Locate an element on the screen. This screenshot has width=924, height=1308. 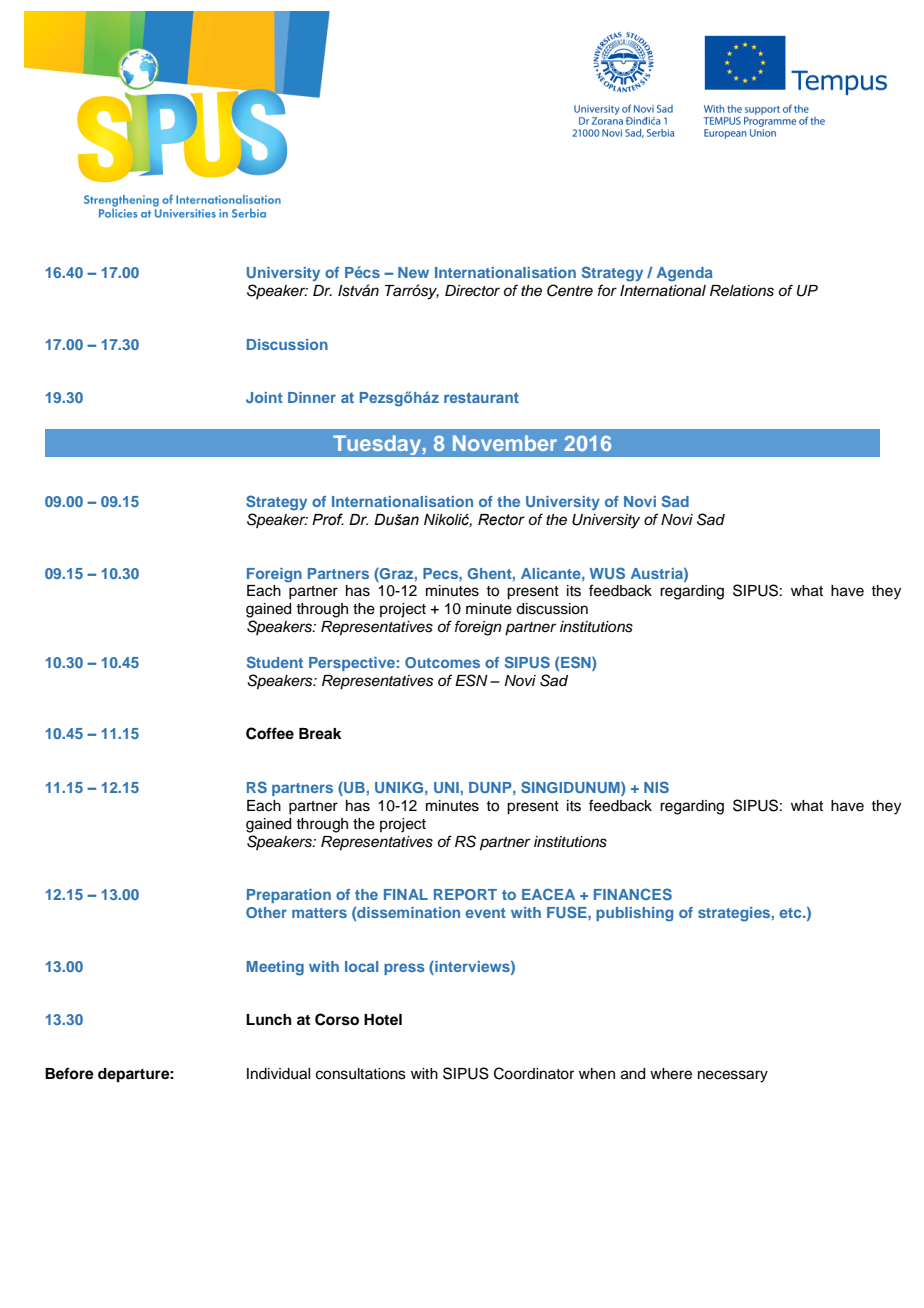
Before is located at coordinates (69, 1073).
